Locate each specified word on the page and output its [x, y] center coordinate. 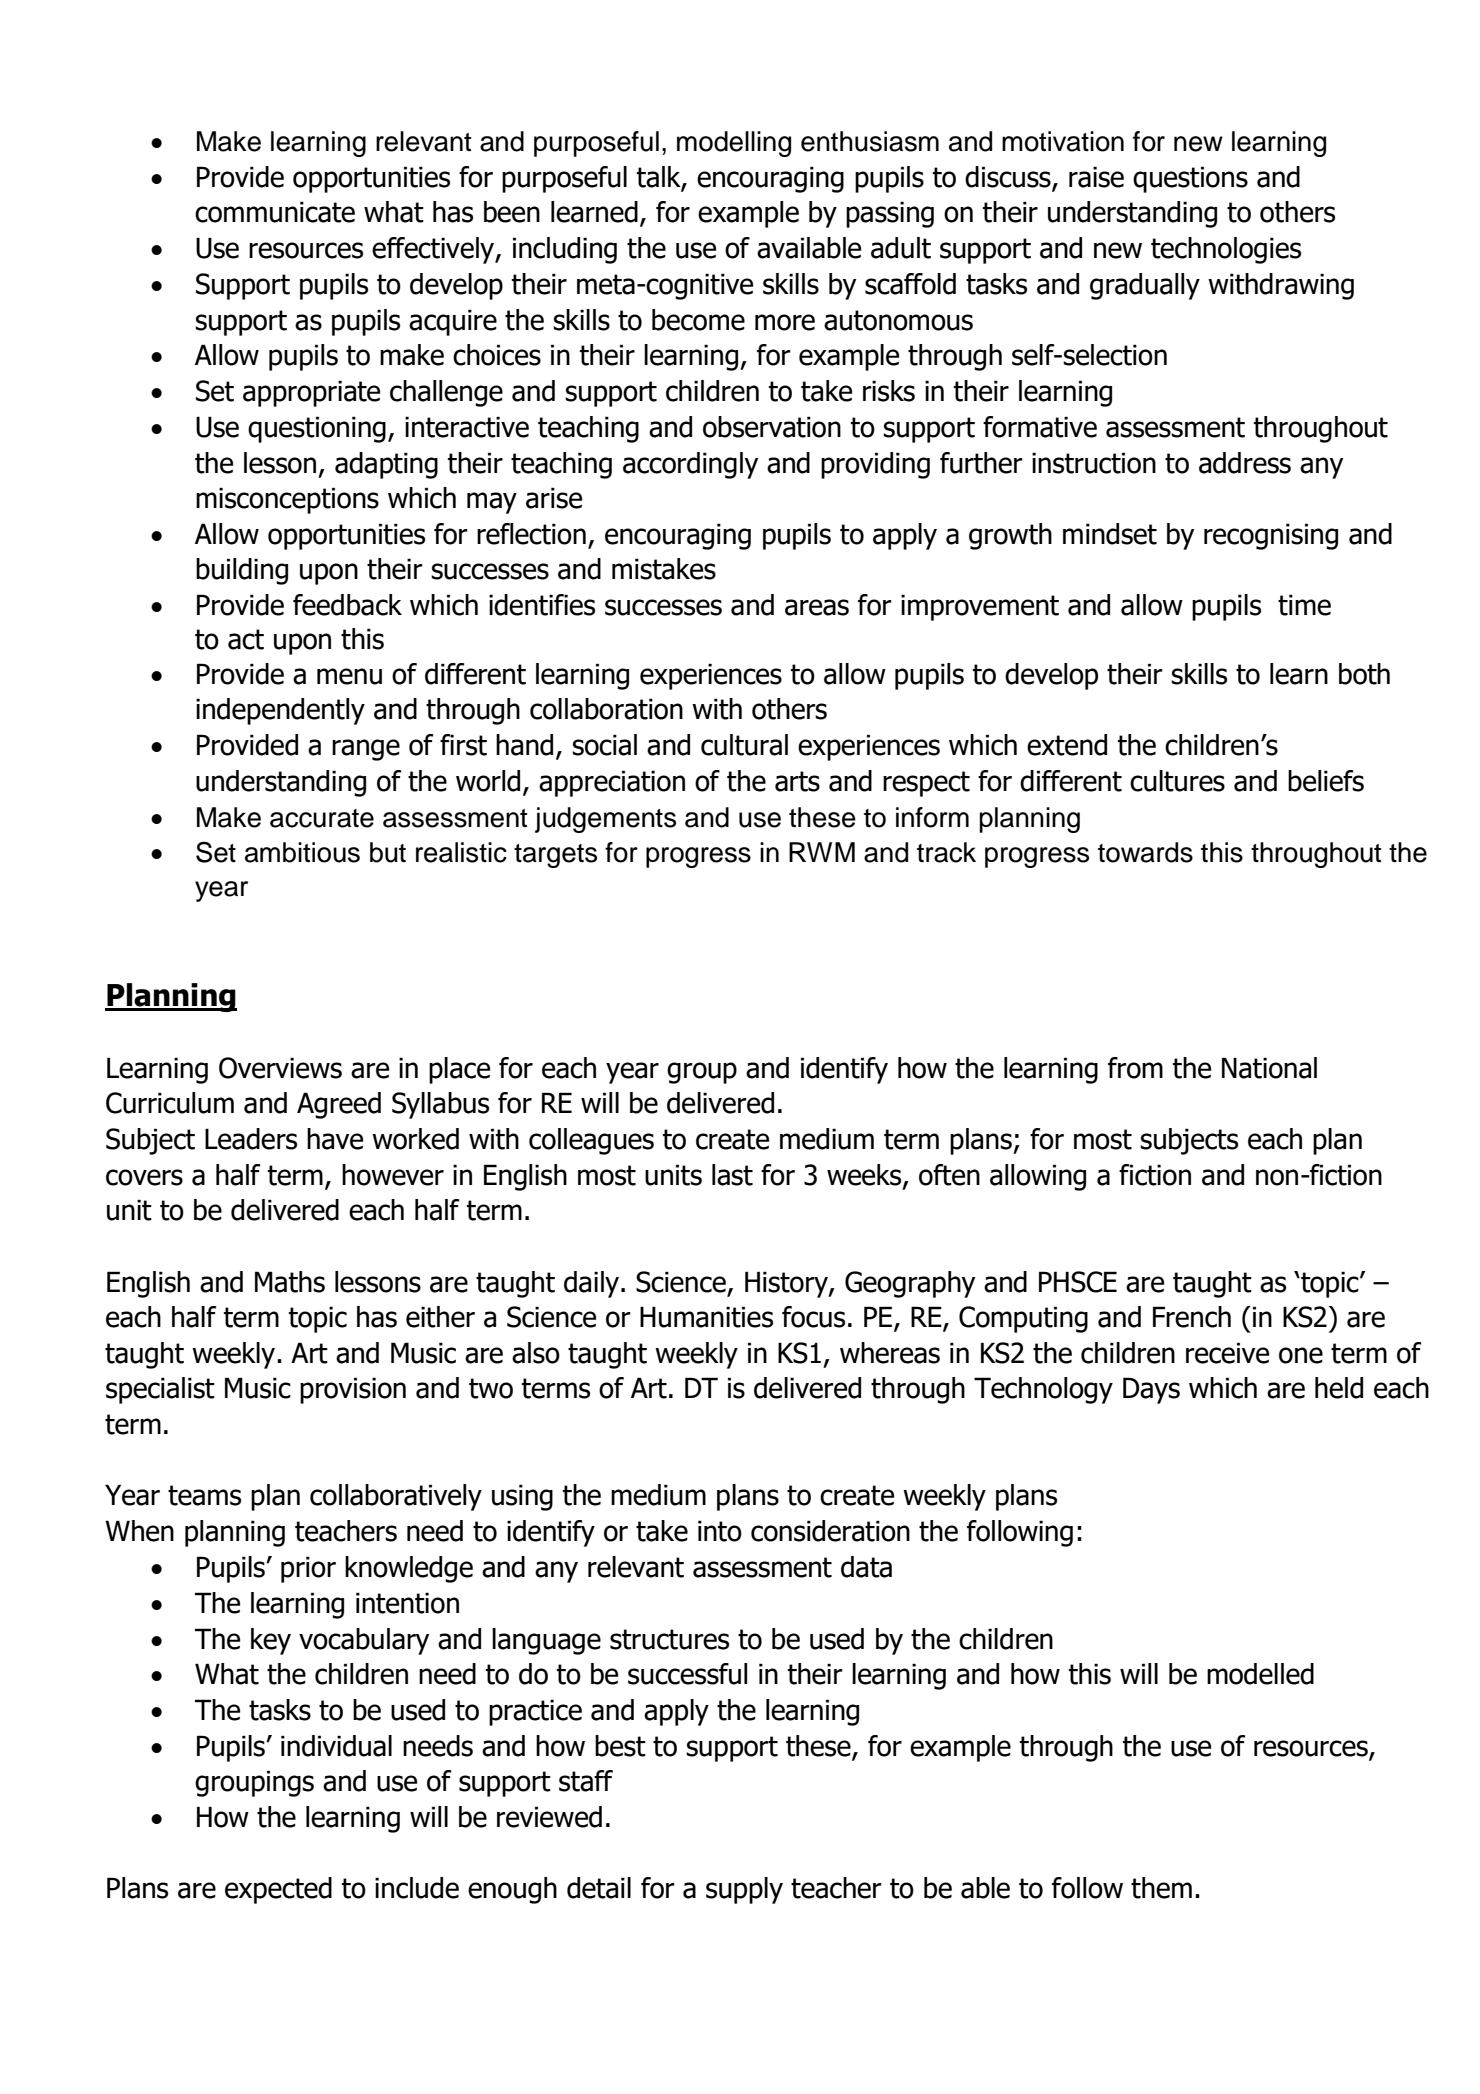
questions [1190, 179]
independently [280, 711]
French [1192, 1317]
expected [278, 1890]
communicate [275, 212]
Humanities [706, 1317]
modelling [734, 144]
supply [744, 1890]
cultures [1177, 781]
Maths [290, 1282]
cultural [744, 745]
